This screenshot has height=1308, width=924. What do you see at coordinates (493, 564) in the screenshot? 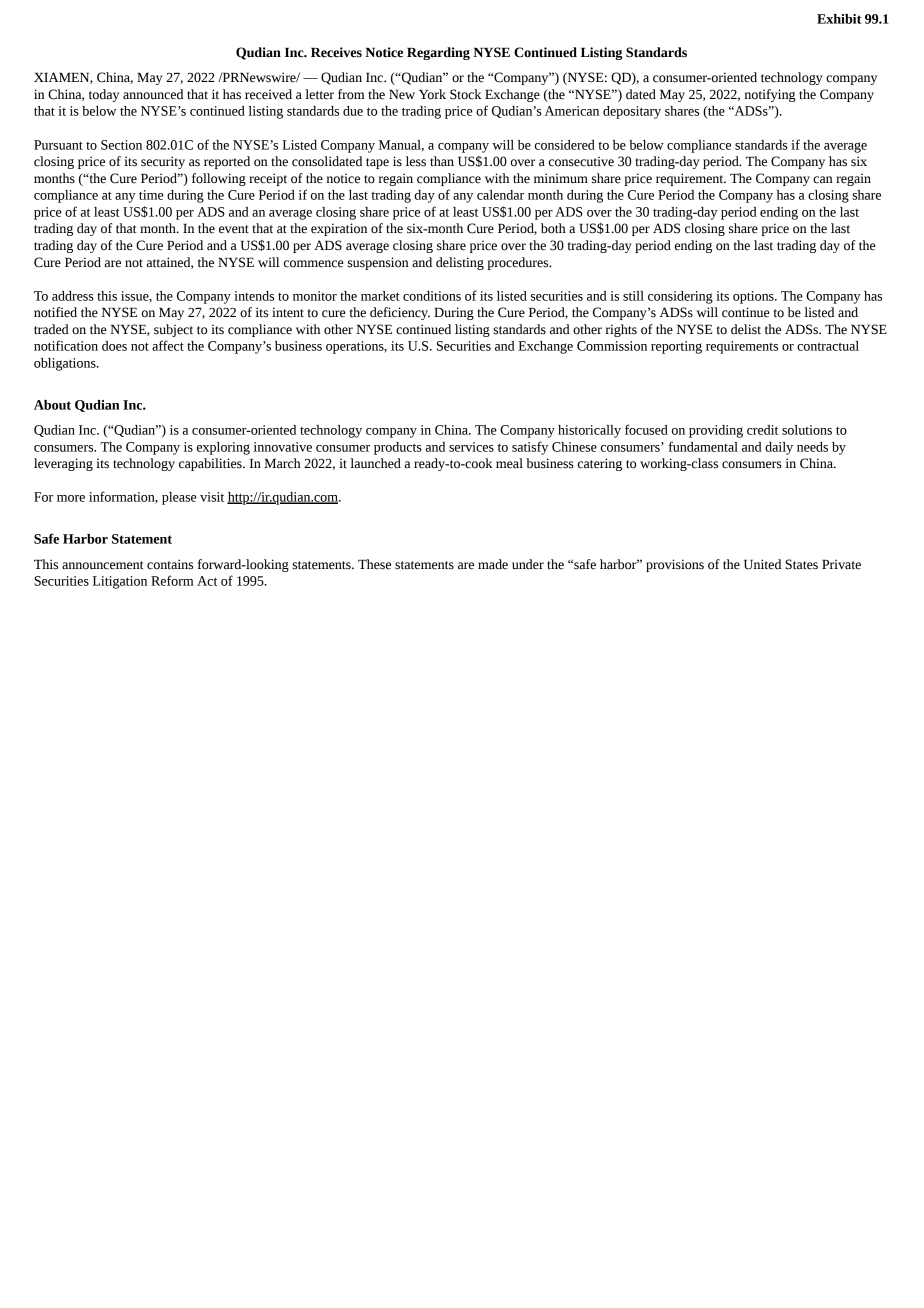
I see `made` at bounding box center [493, 564].
